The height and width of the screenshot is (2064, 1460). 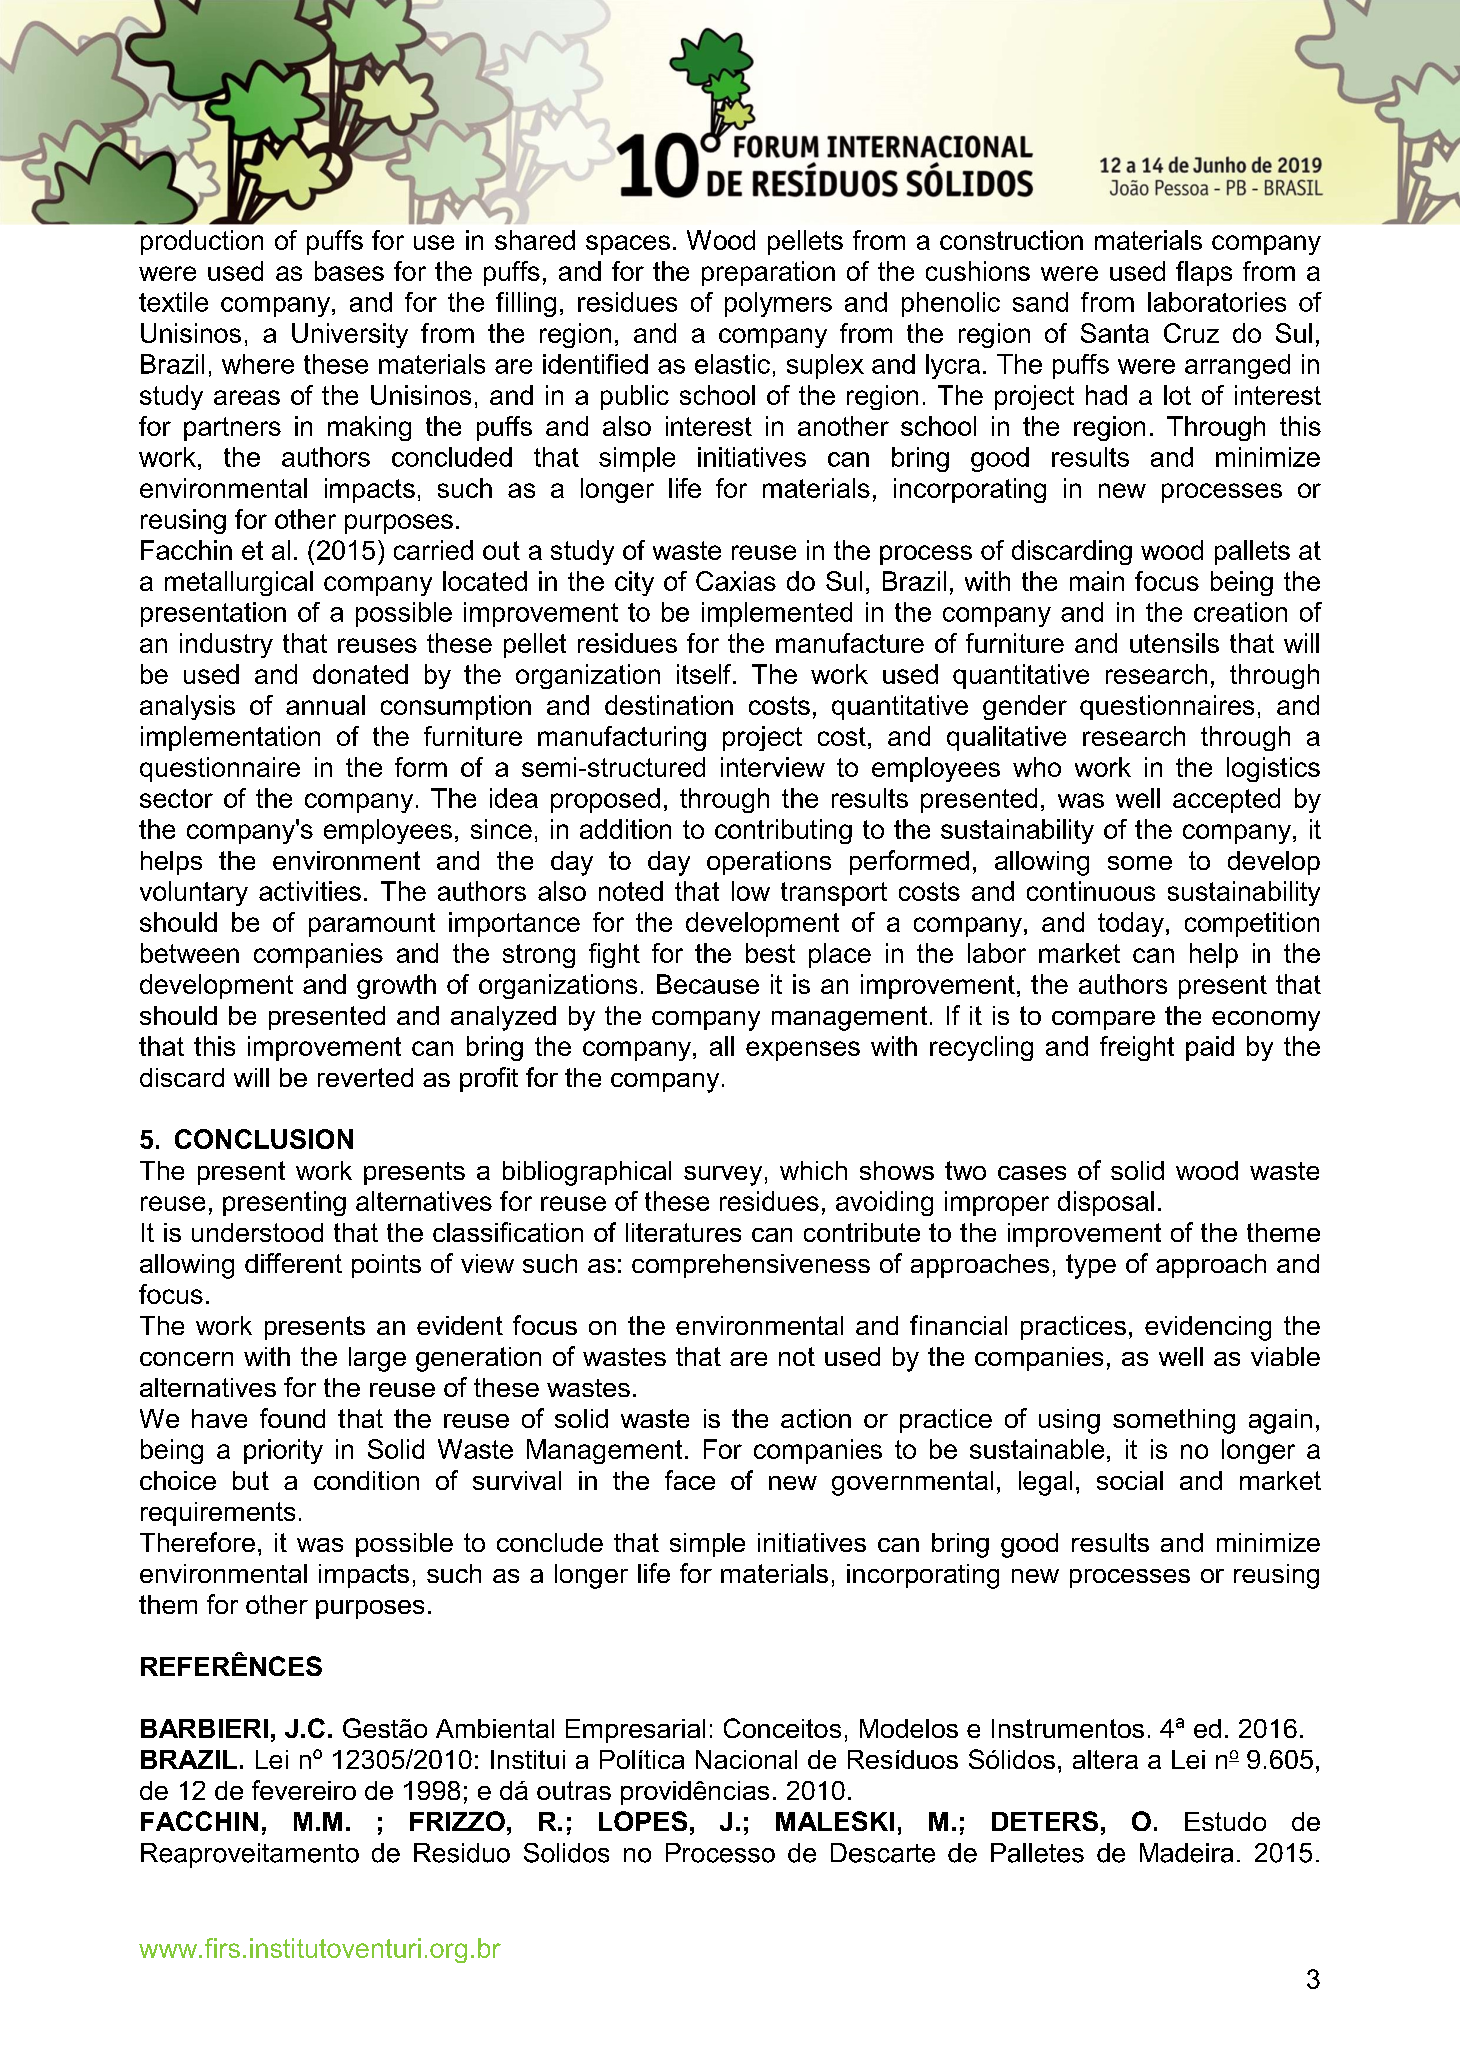 What do you see at coordinates (746, 1759) in the screenshot?
I see `Nacional` at bounding box center [746, 1759].
